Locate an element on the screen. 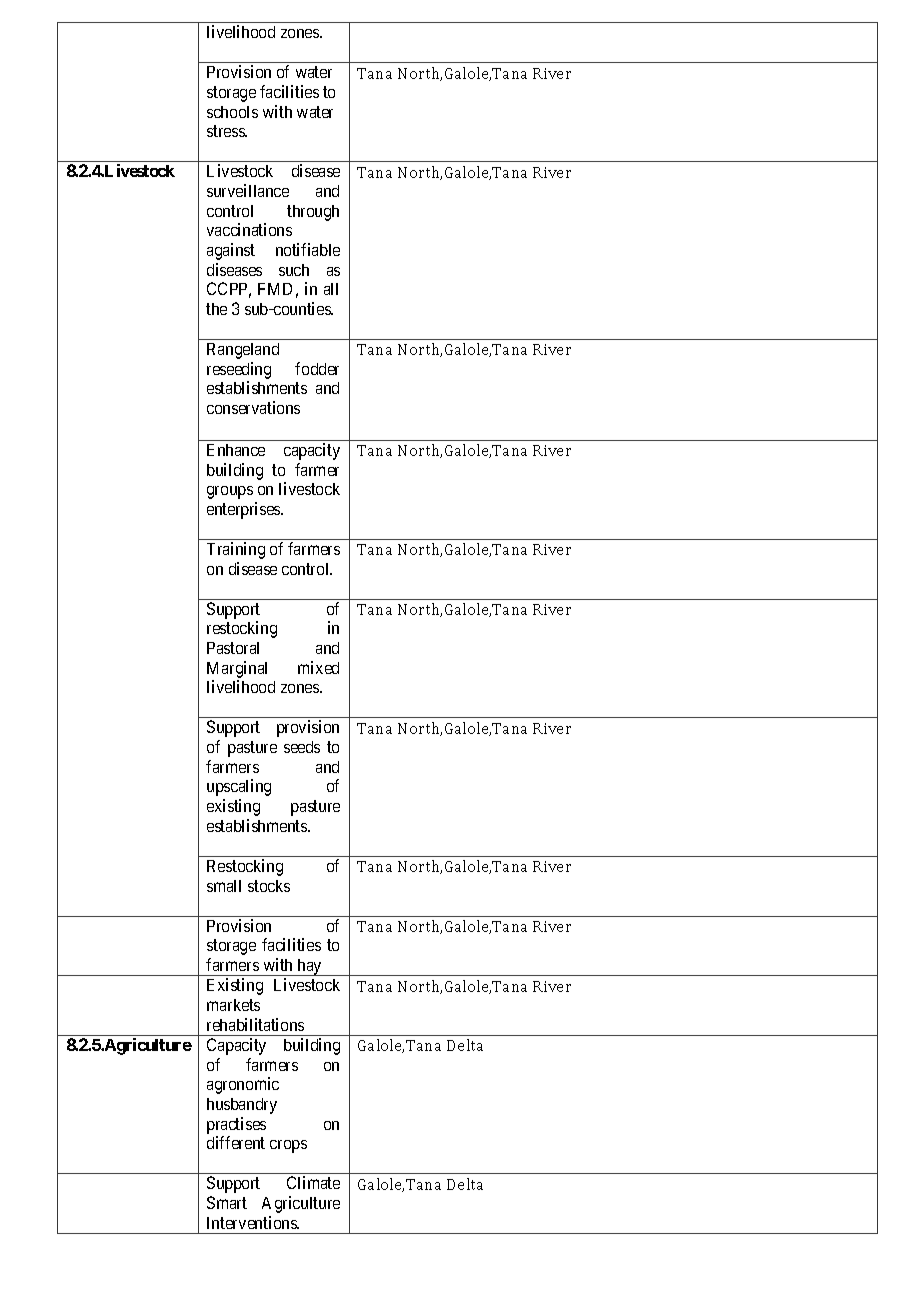 This screenshot has height=1308, width=924. stocks is located at coordinates (269, 886).
